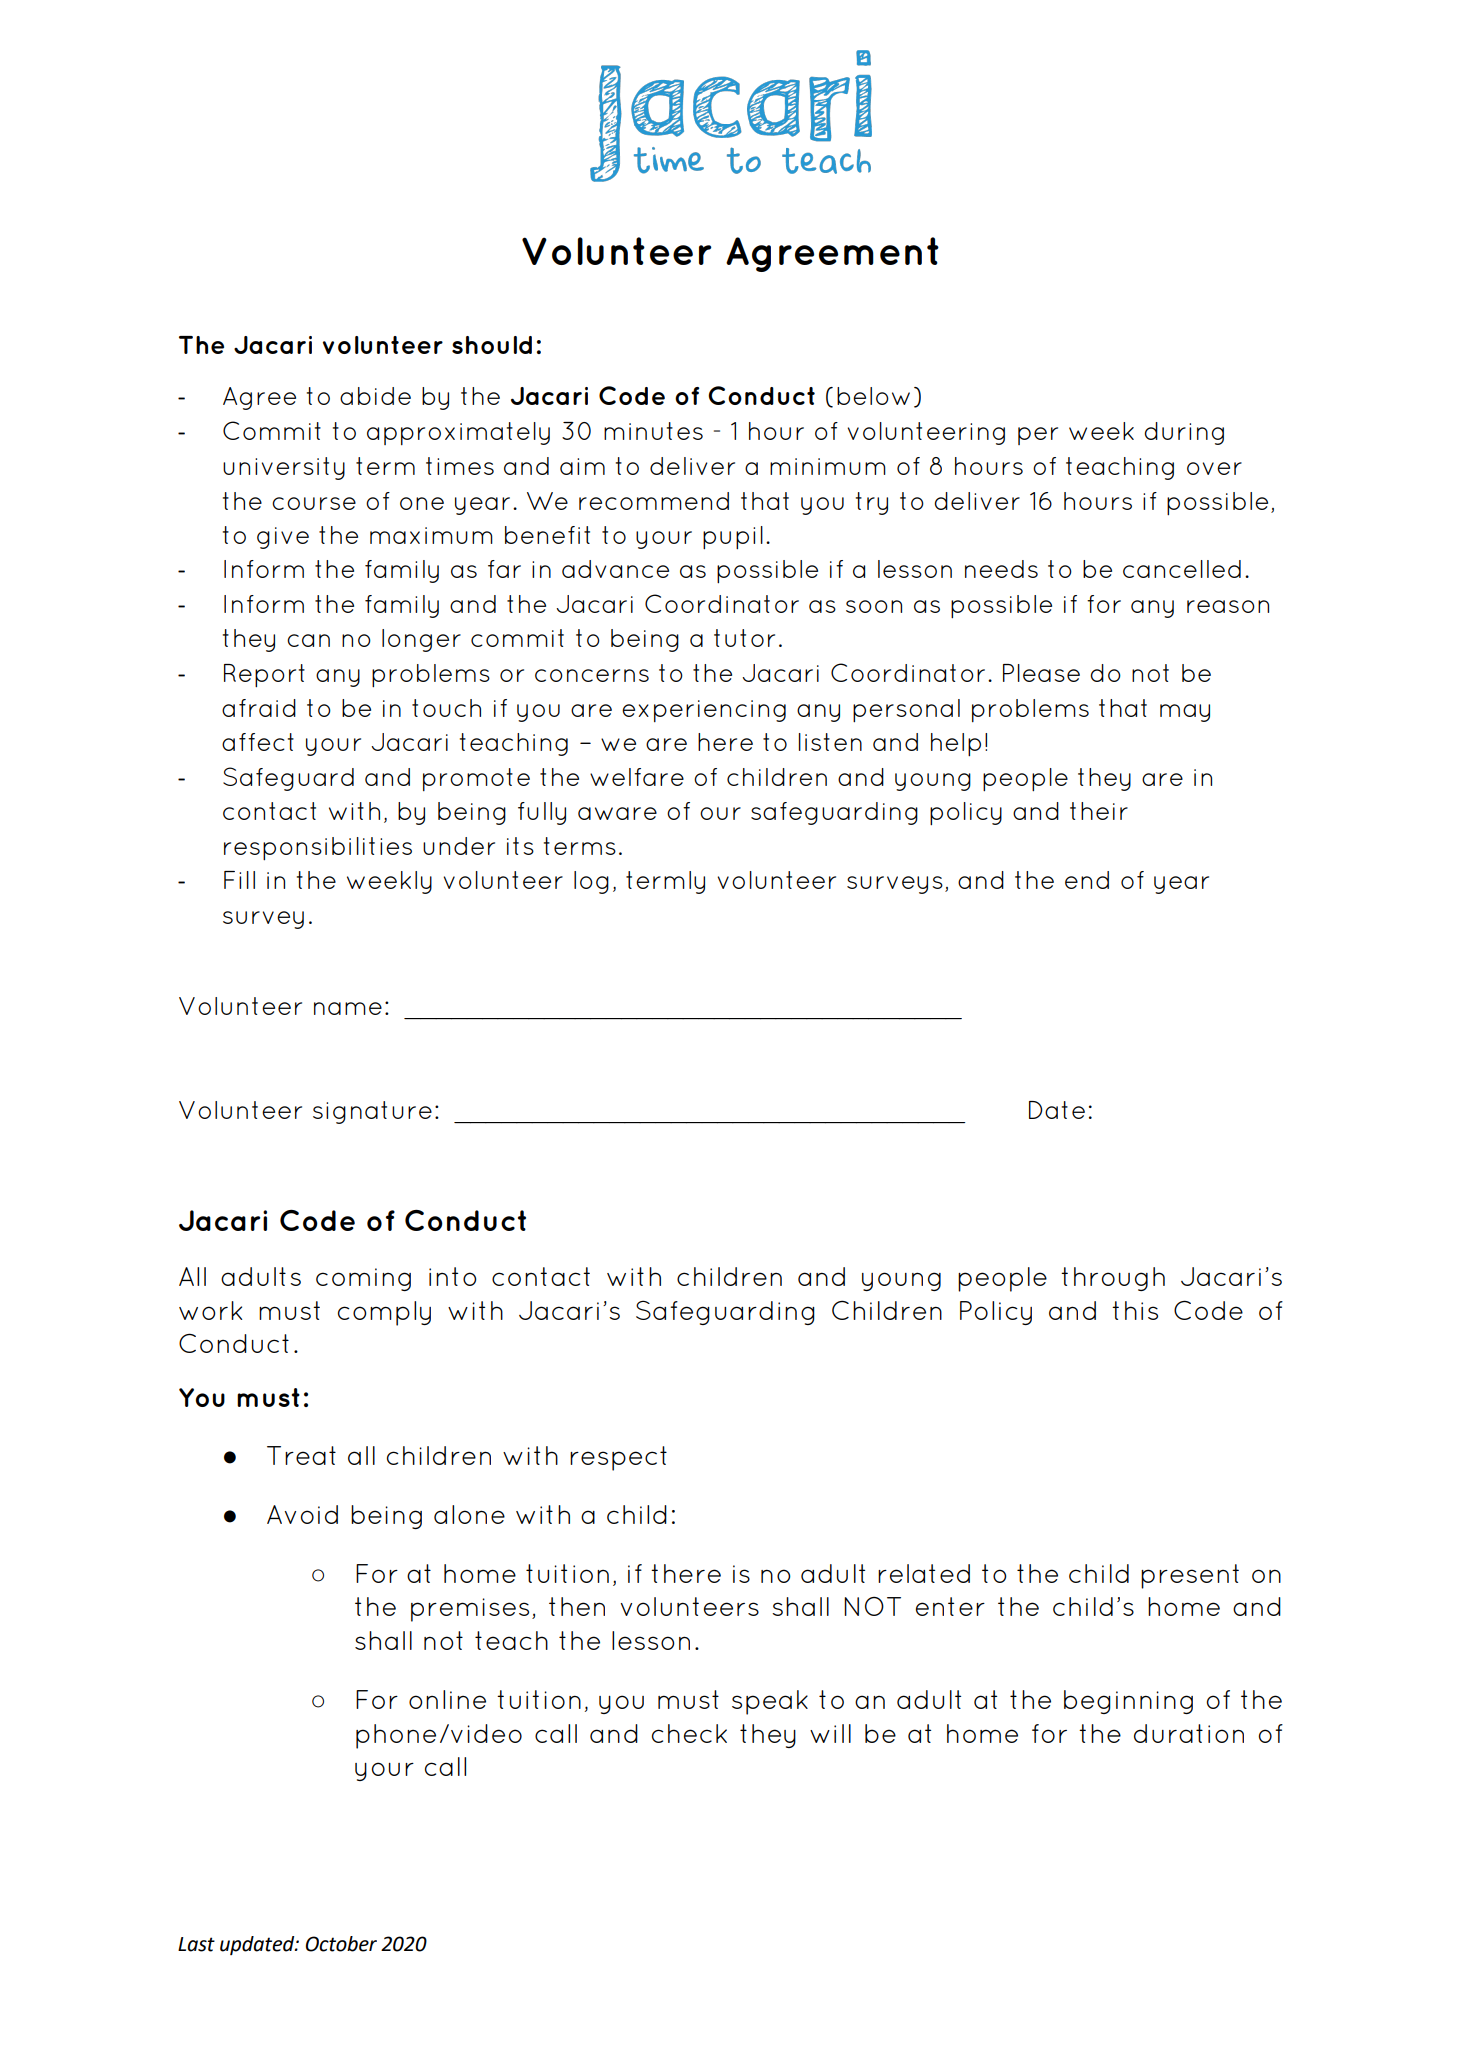  I want to click on responsibilities, so click(318, 848).
